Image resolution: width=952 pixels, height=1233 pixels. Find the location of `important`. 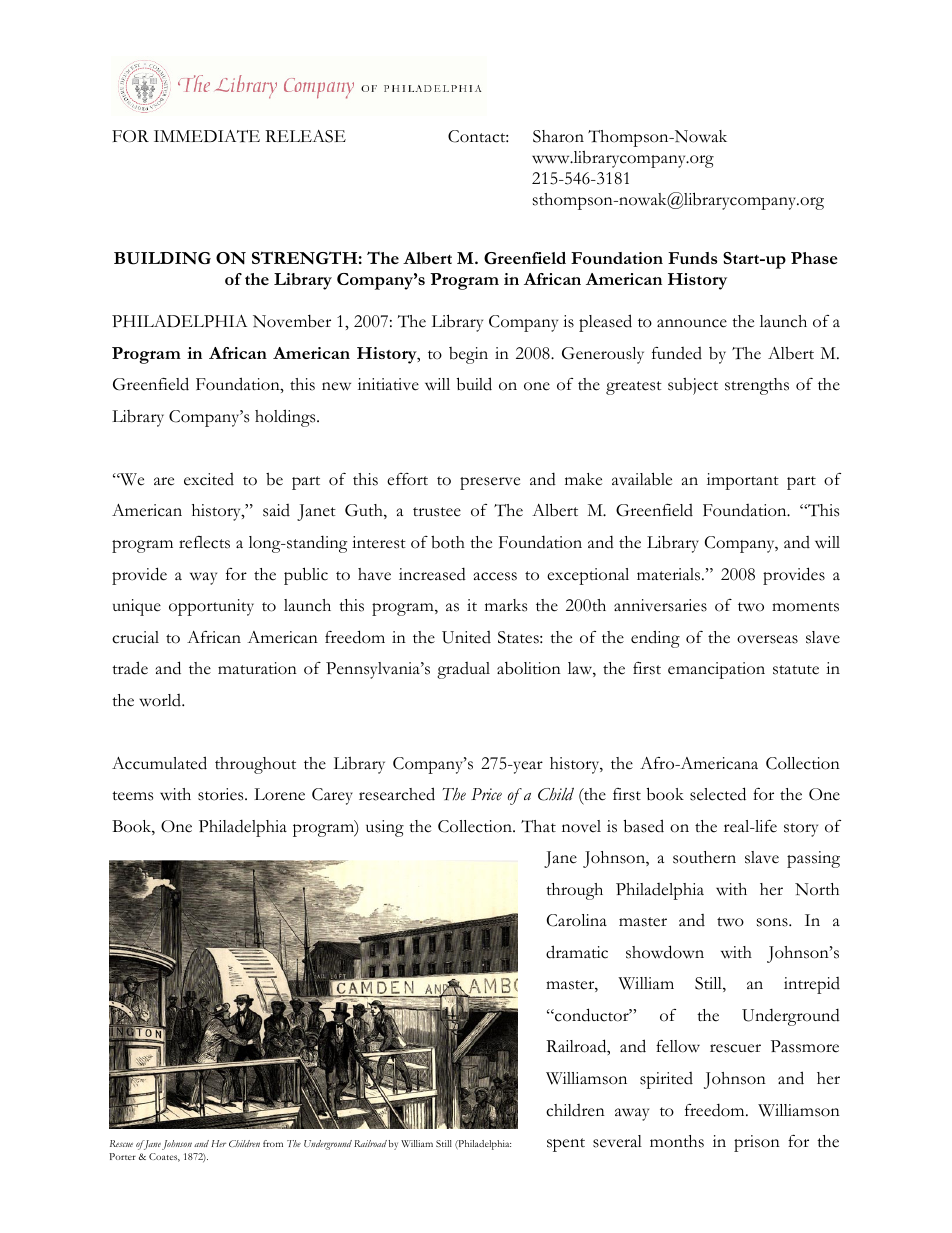

important is located at coordinates (743, 481).
